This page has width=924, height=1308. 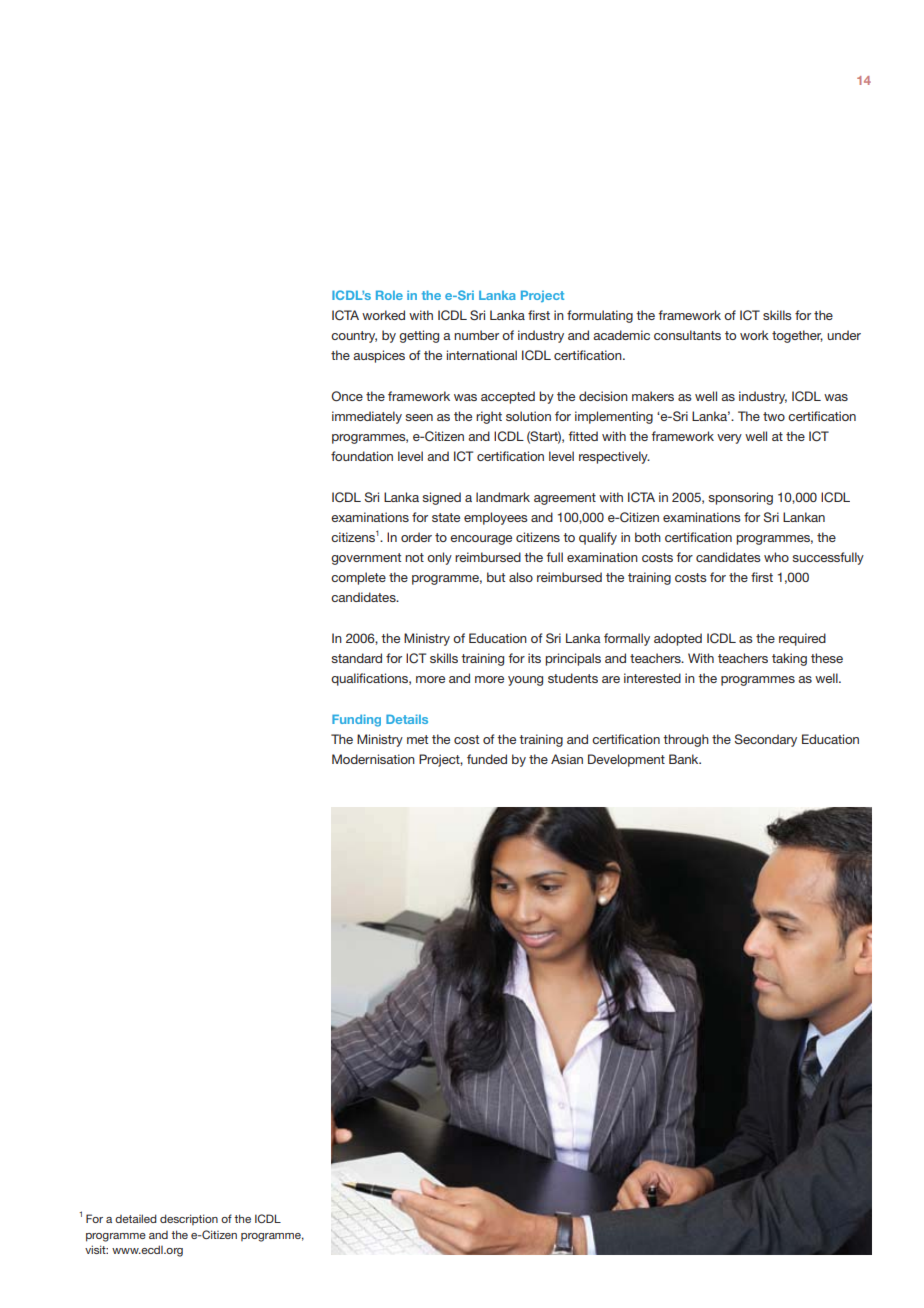 I want to click on description, so click(x=189, y=1219).
